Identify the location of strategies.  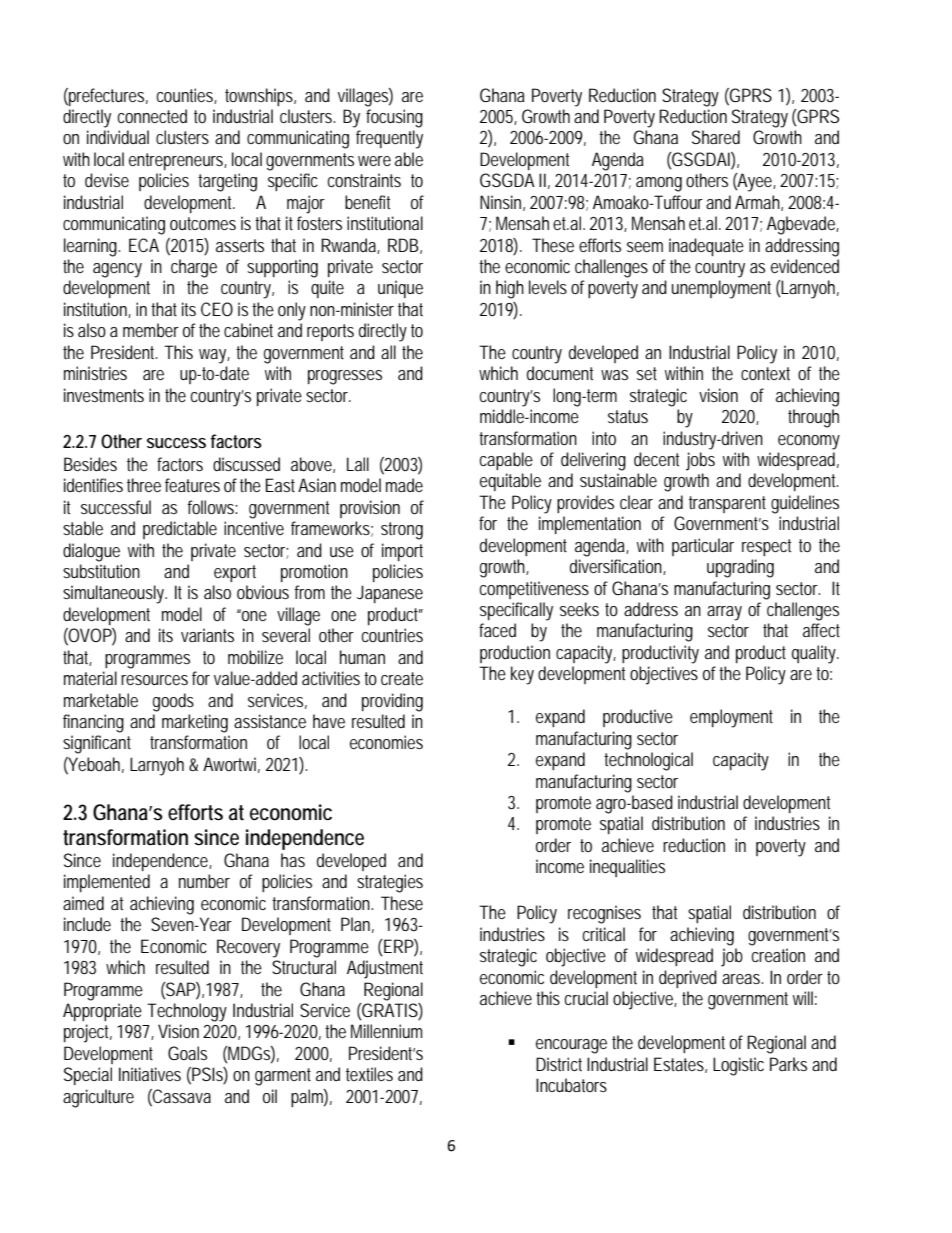
(390, 883).
